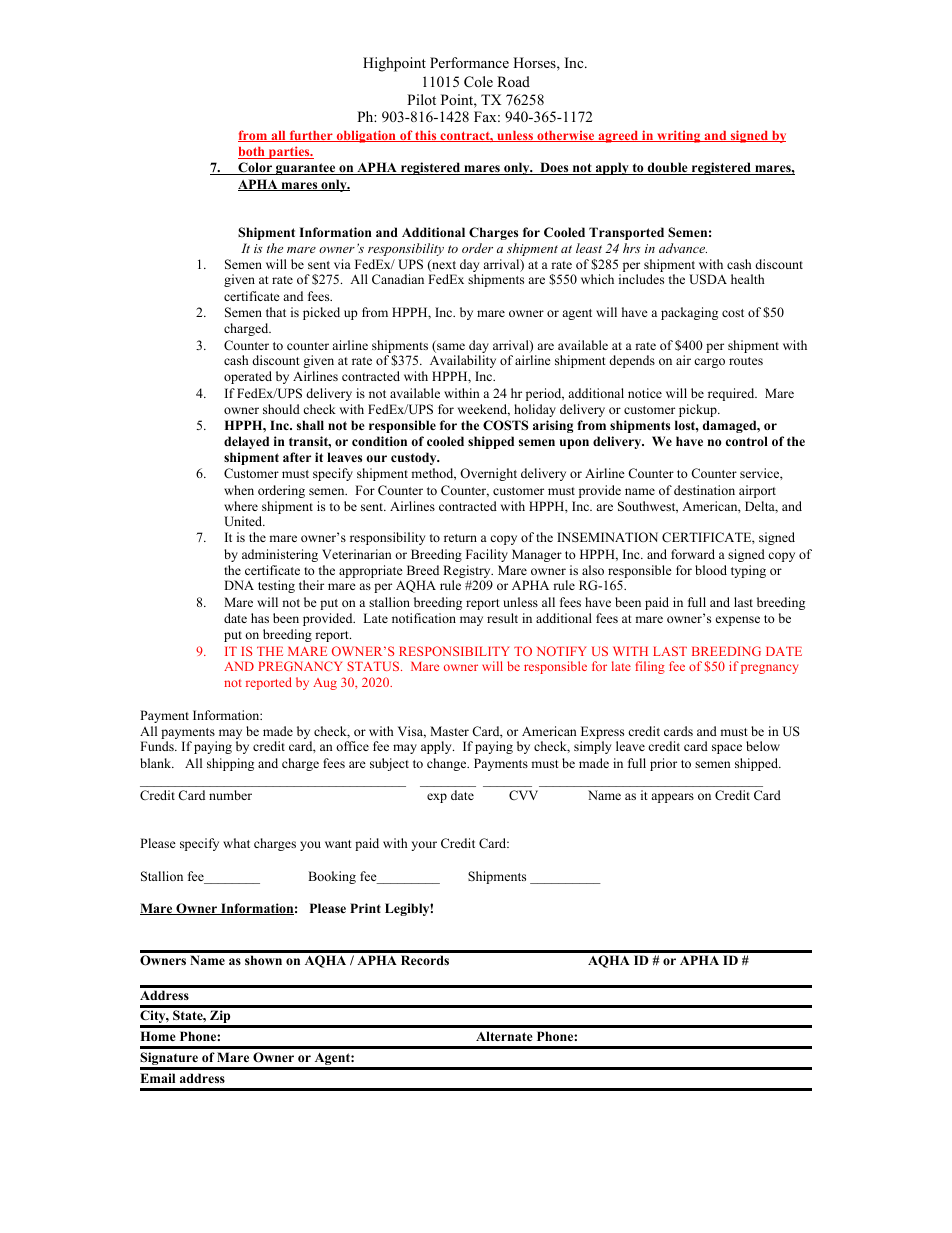 The width and height of the screenshot is (952, 1233). Describe the element at coordinates (504, 1036) in the screenshot. I see `Alternate` at that location.
